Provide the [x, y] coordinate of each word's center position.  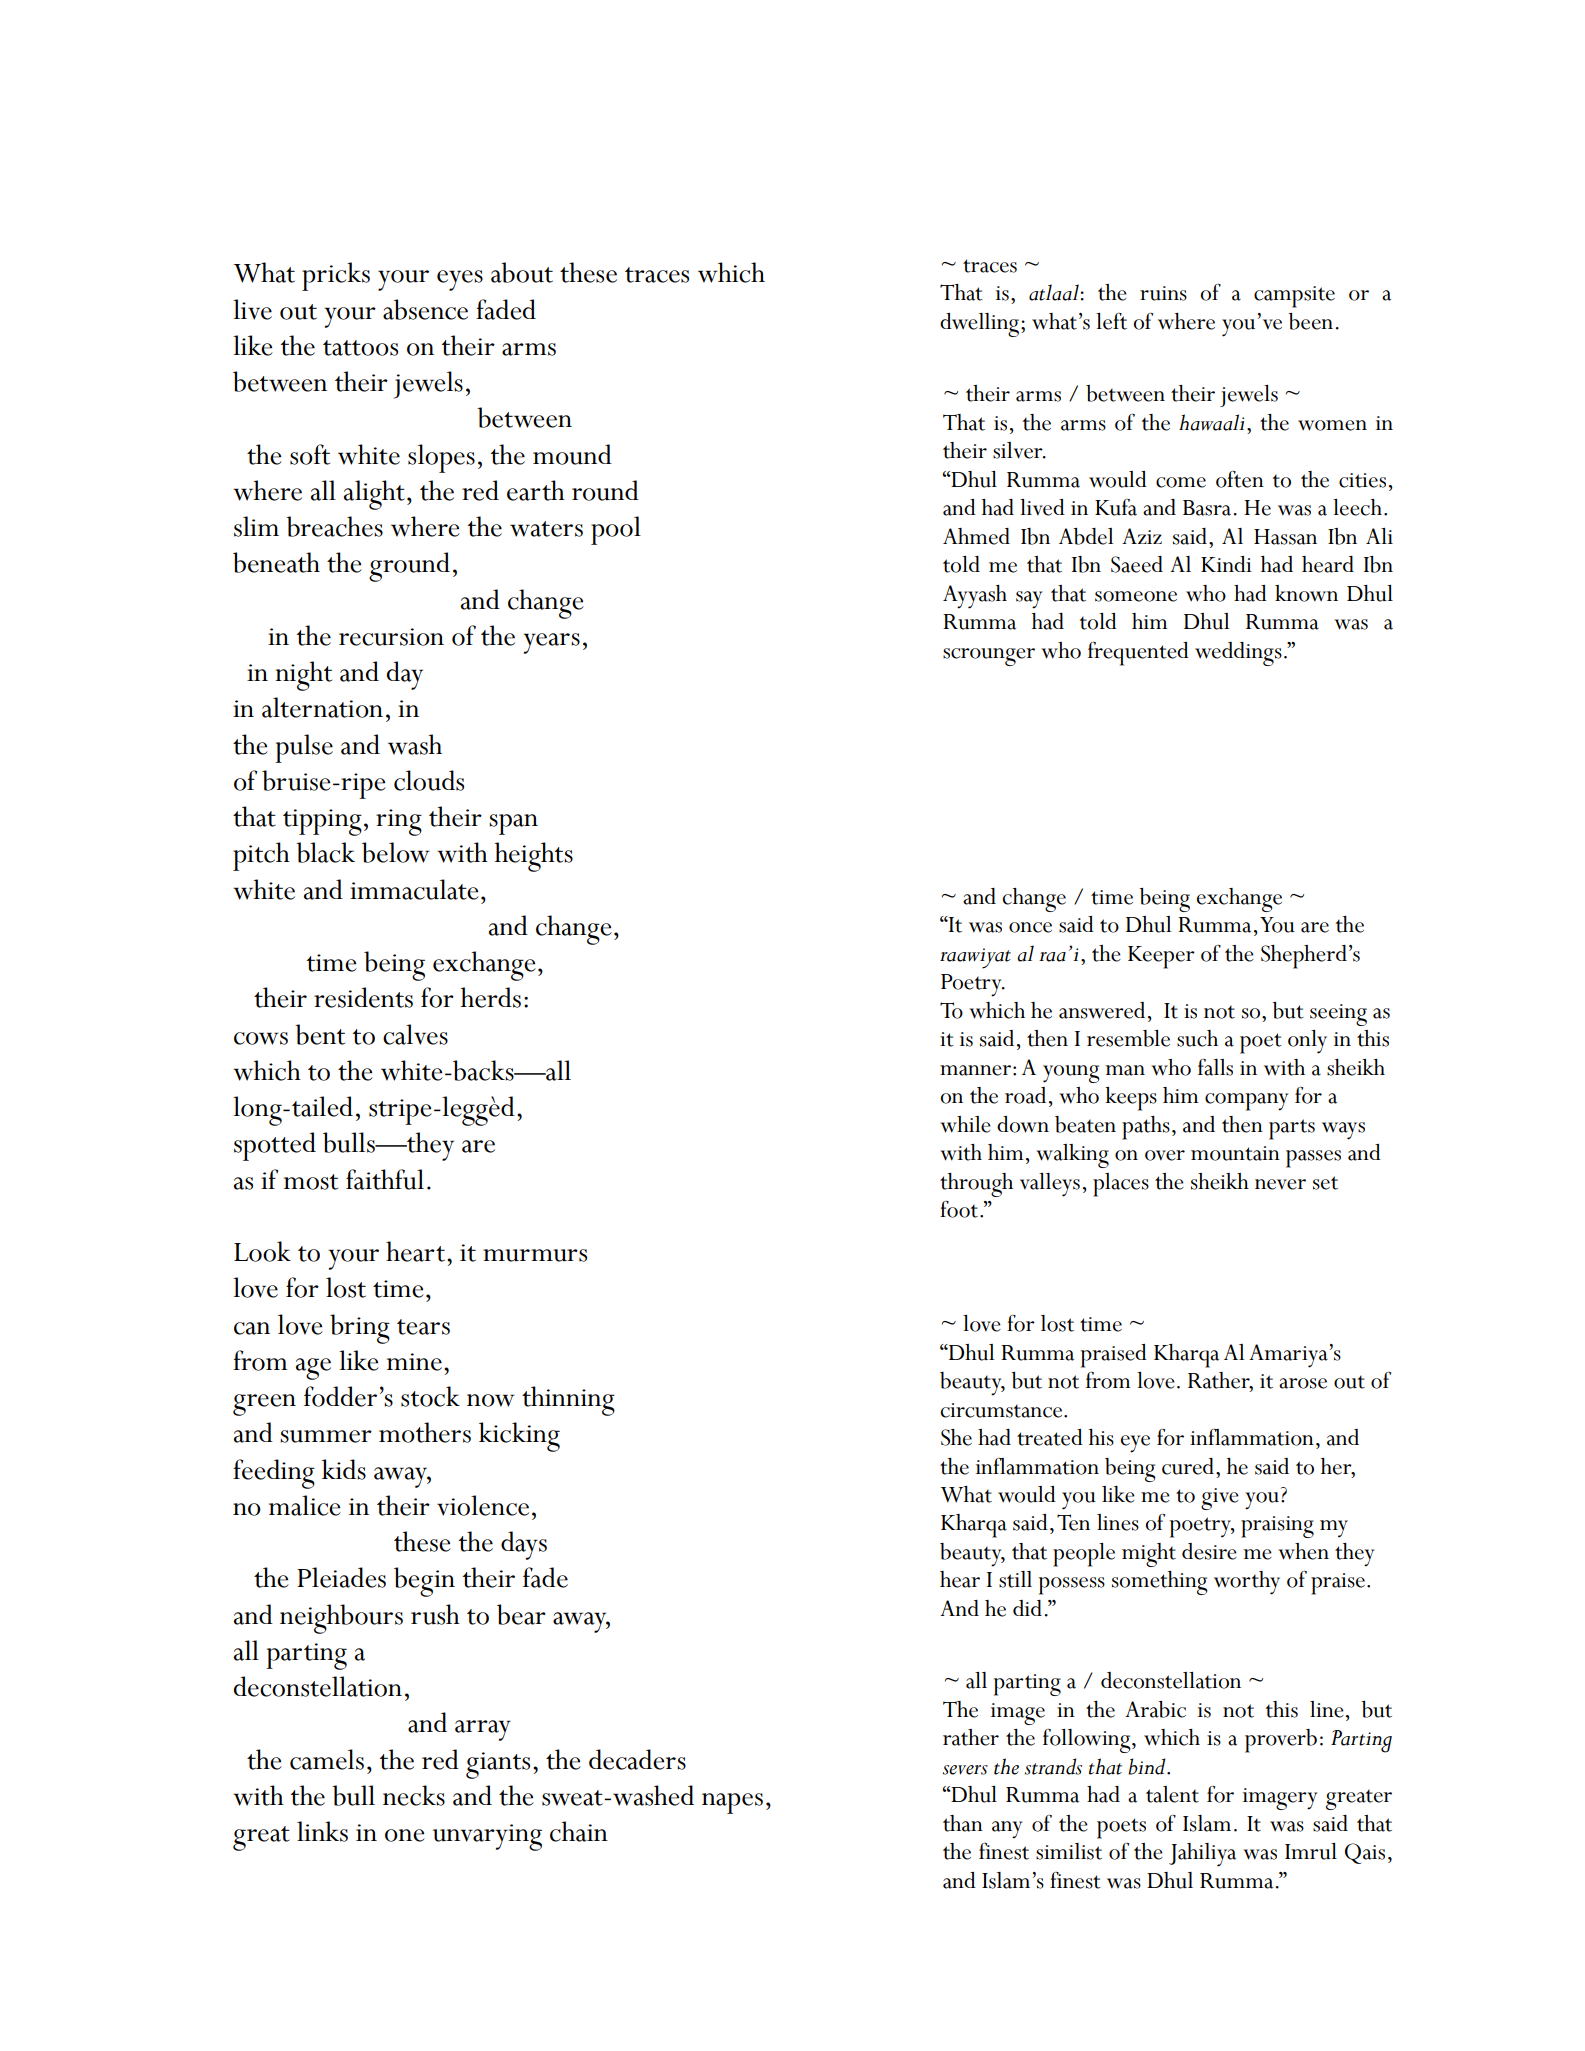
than [963, 1823]
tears [423, 1327]
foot [960, 1209]
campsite [1294, 297]
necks [414, 1795]
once [1030, 927]
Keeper [1161, 957]
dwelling [981, 325]
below [396, 852]
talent [1172, 1794]
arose [1303, 1383]
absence [425, 309]
